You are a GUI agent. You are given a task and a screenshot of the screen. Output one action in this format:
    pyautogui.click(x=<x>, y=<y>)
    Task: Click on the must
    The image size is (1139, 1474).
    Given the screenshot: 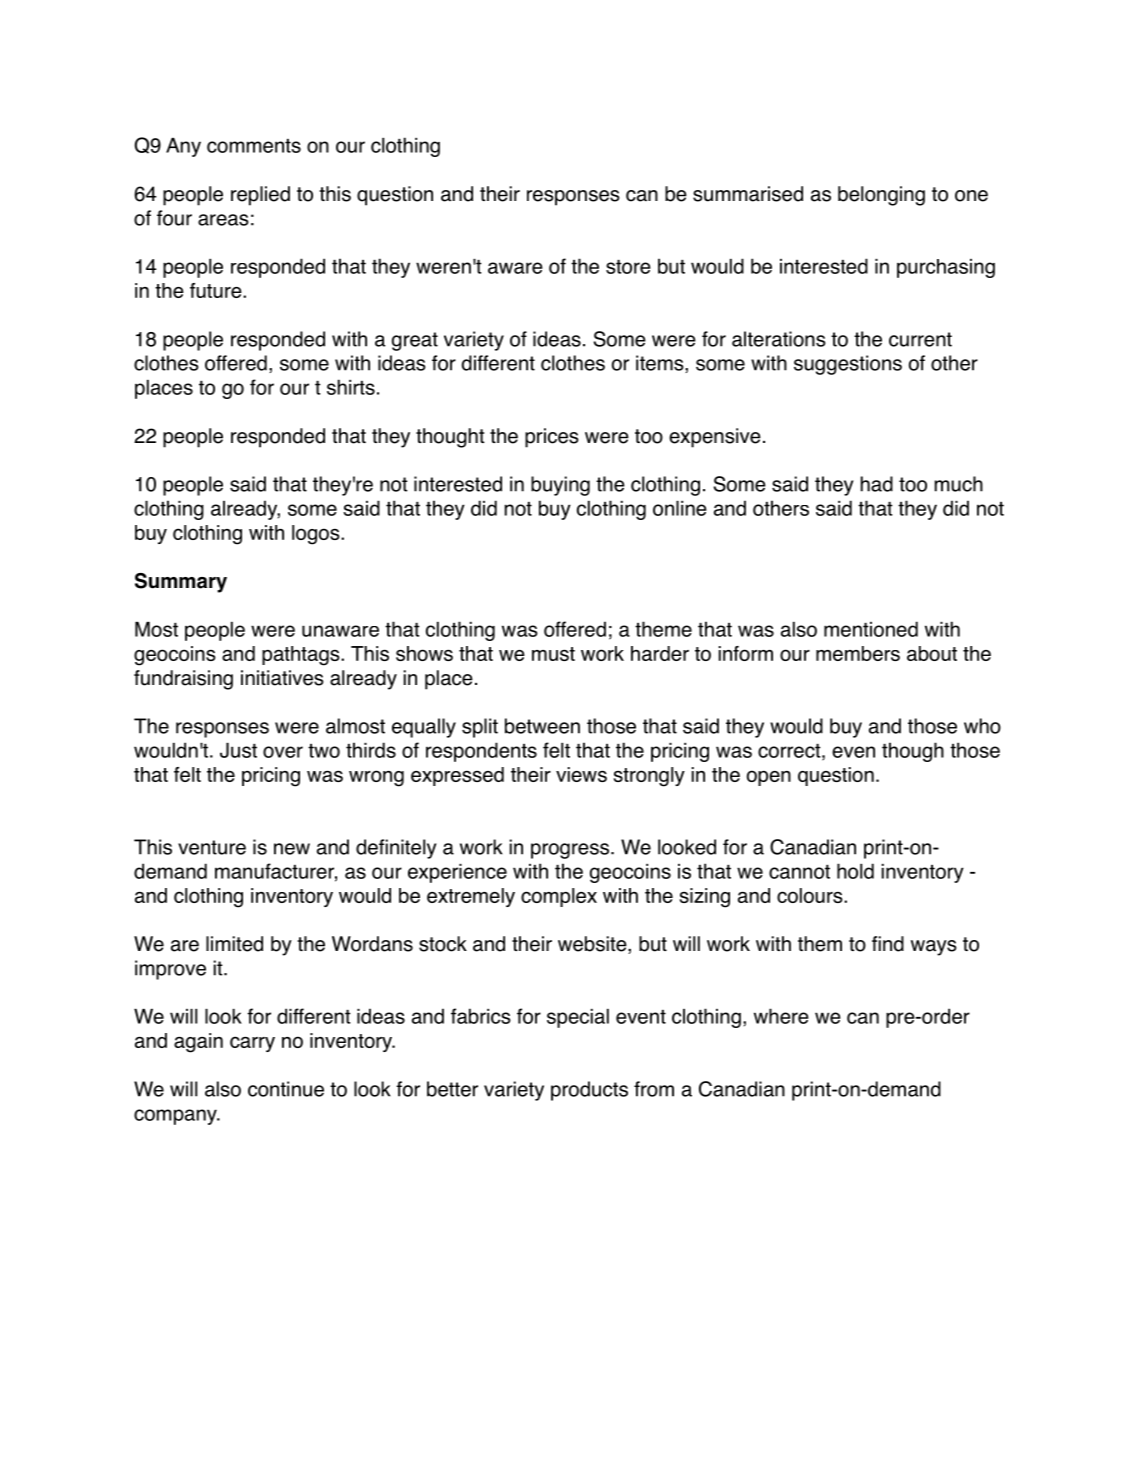 What is the action you would take?
    pyautogui.click(x=553, y=654)
